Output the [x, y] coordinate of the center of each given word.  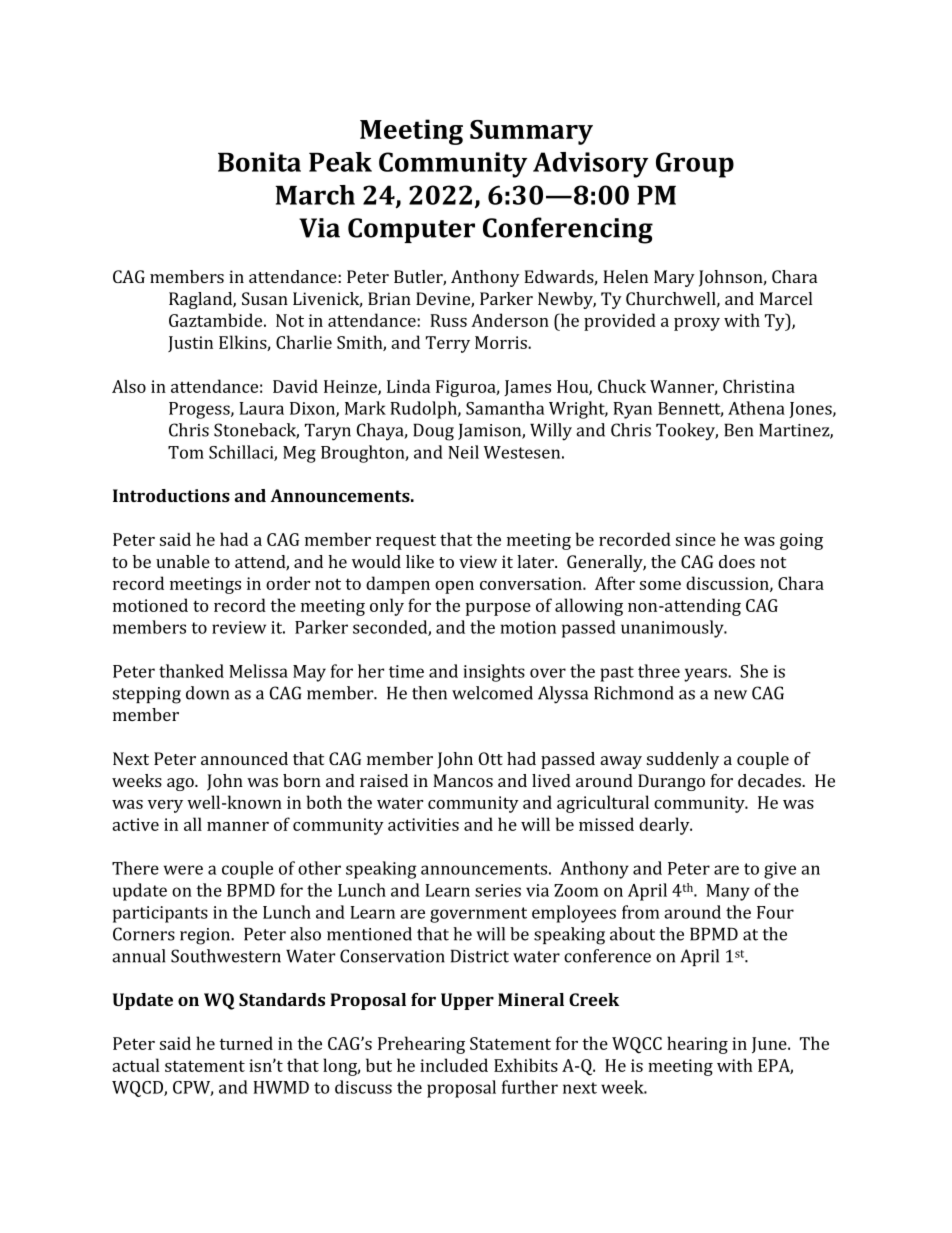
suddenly [683, 760]
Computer [411, 230]
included [454, 1065]
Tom [186, 452]
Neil [463, 452]
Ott [491, 758]
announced [244, 758]
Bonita [259, 162]
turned [246, 1043]
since [696, 539]
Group [695, 165]
